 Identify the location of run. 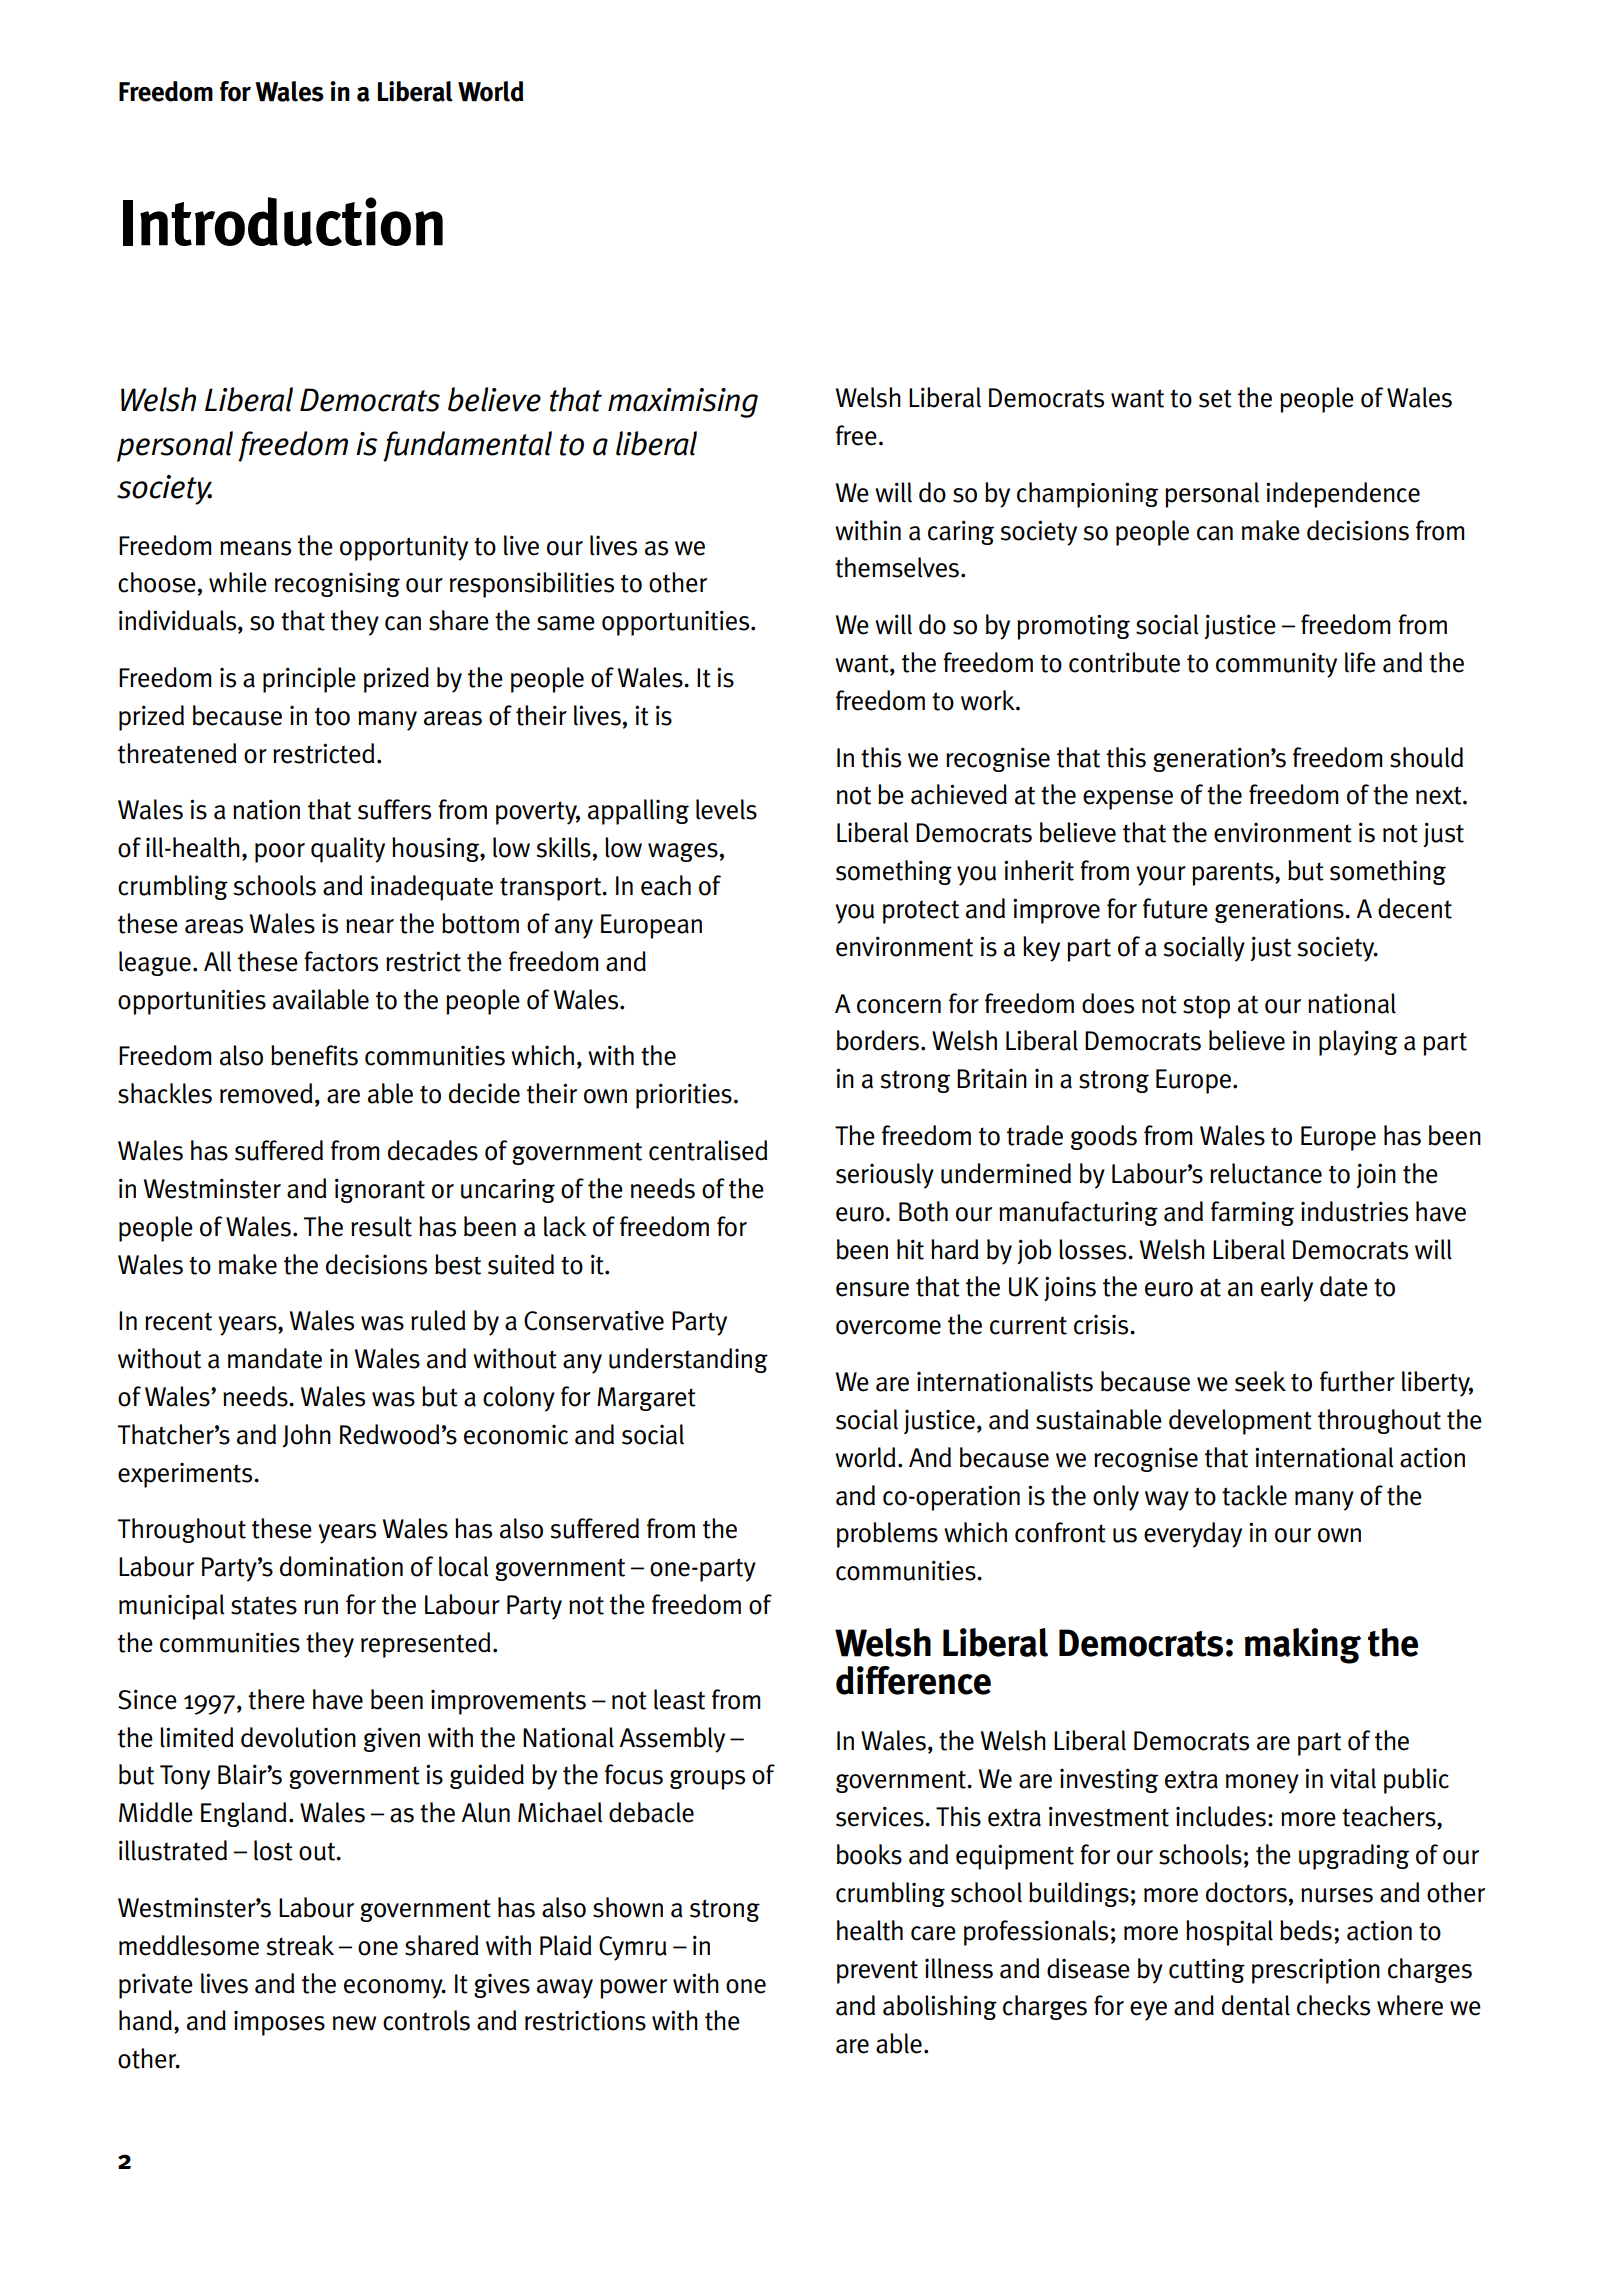
(321, 1607).
